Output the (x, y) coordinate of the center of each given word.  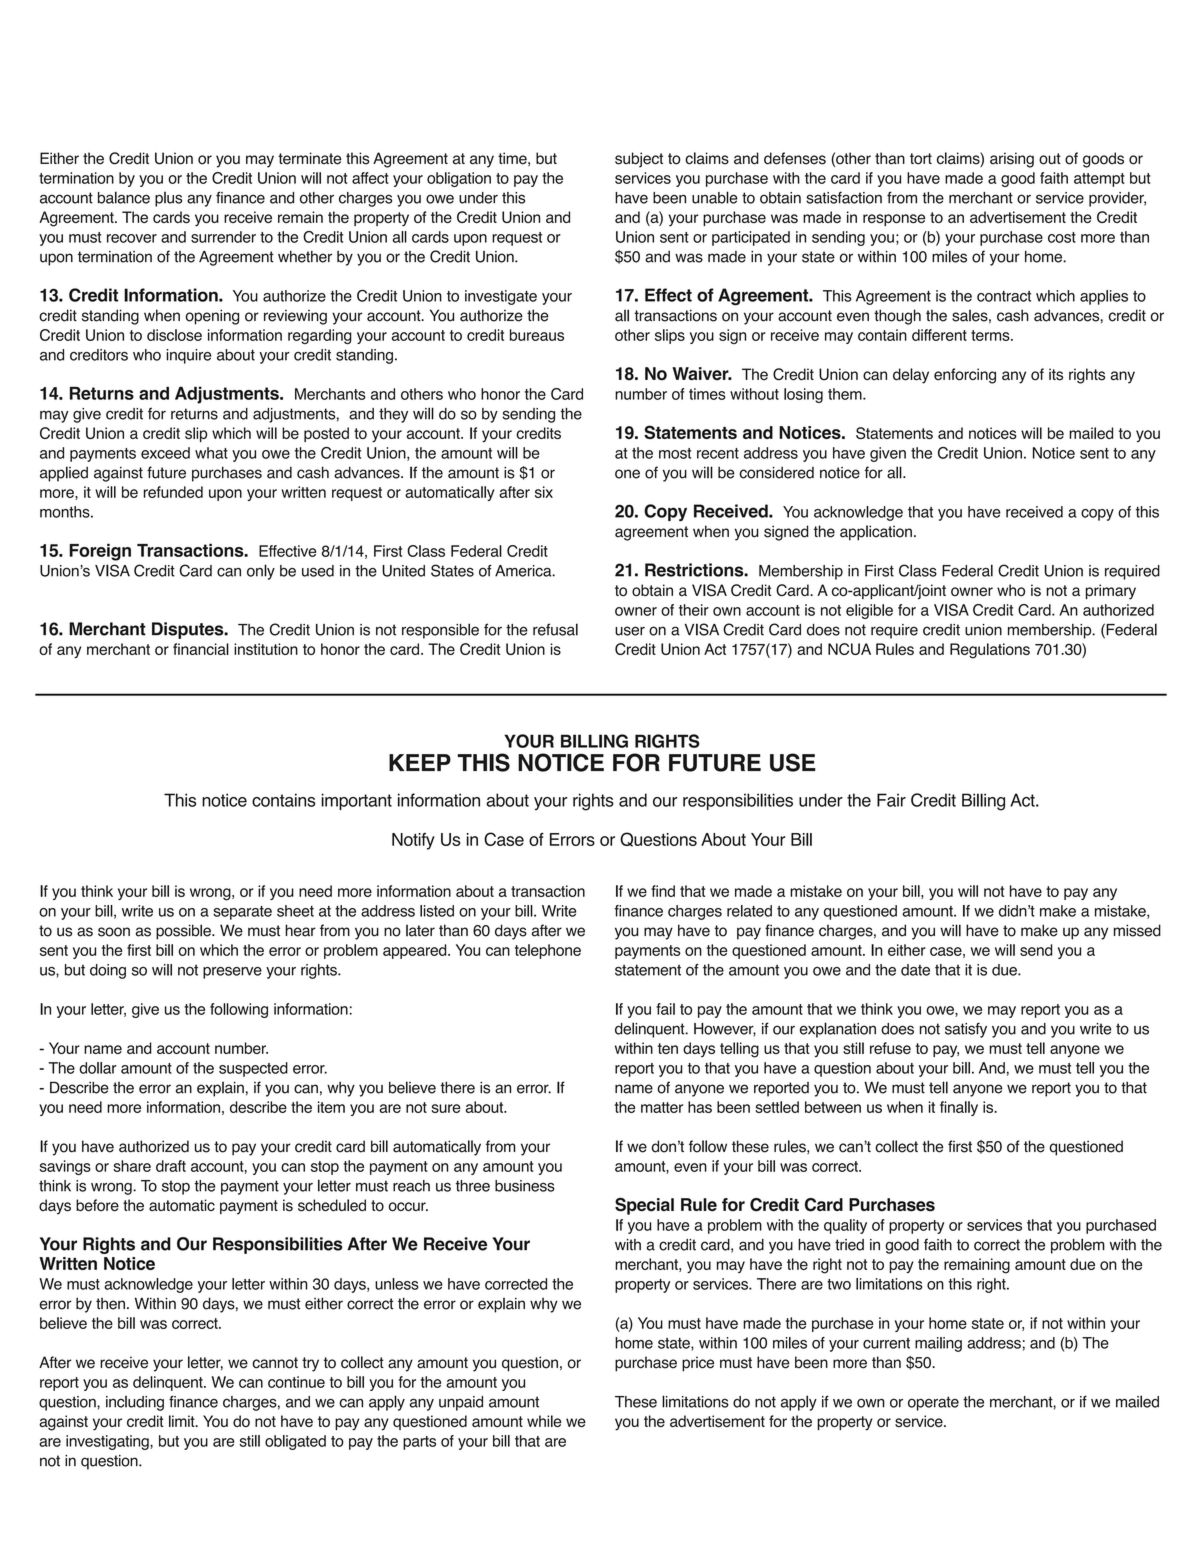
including (135, 1403)
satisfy (966, 1030)
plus (168, 199)
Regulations (990, 651)
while (544, 1421)
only (261, 572)
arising (1012, 160)
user (630, 631)
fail (665, 1009)
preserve (232, 973)
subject (639, 160)
